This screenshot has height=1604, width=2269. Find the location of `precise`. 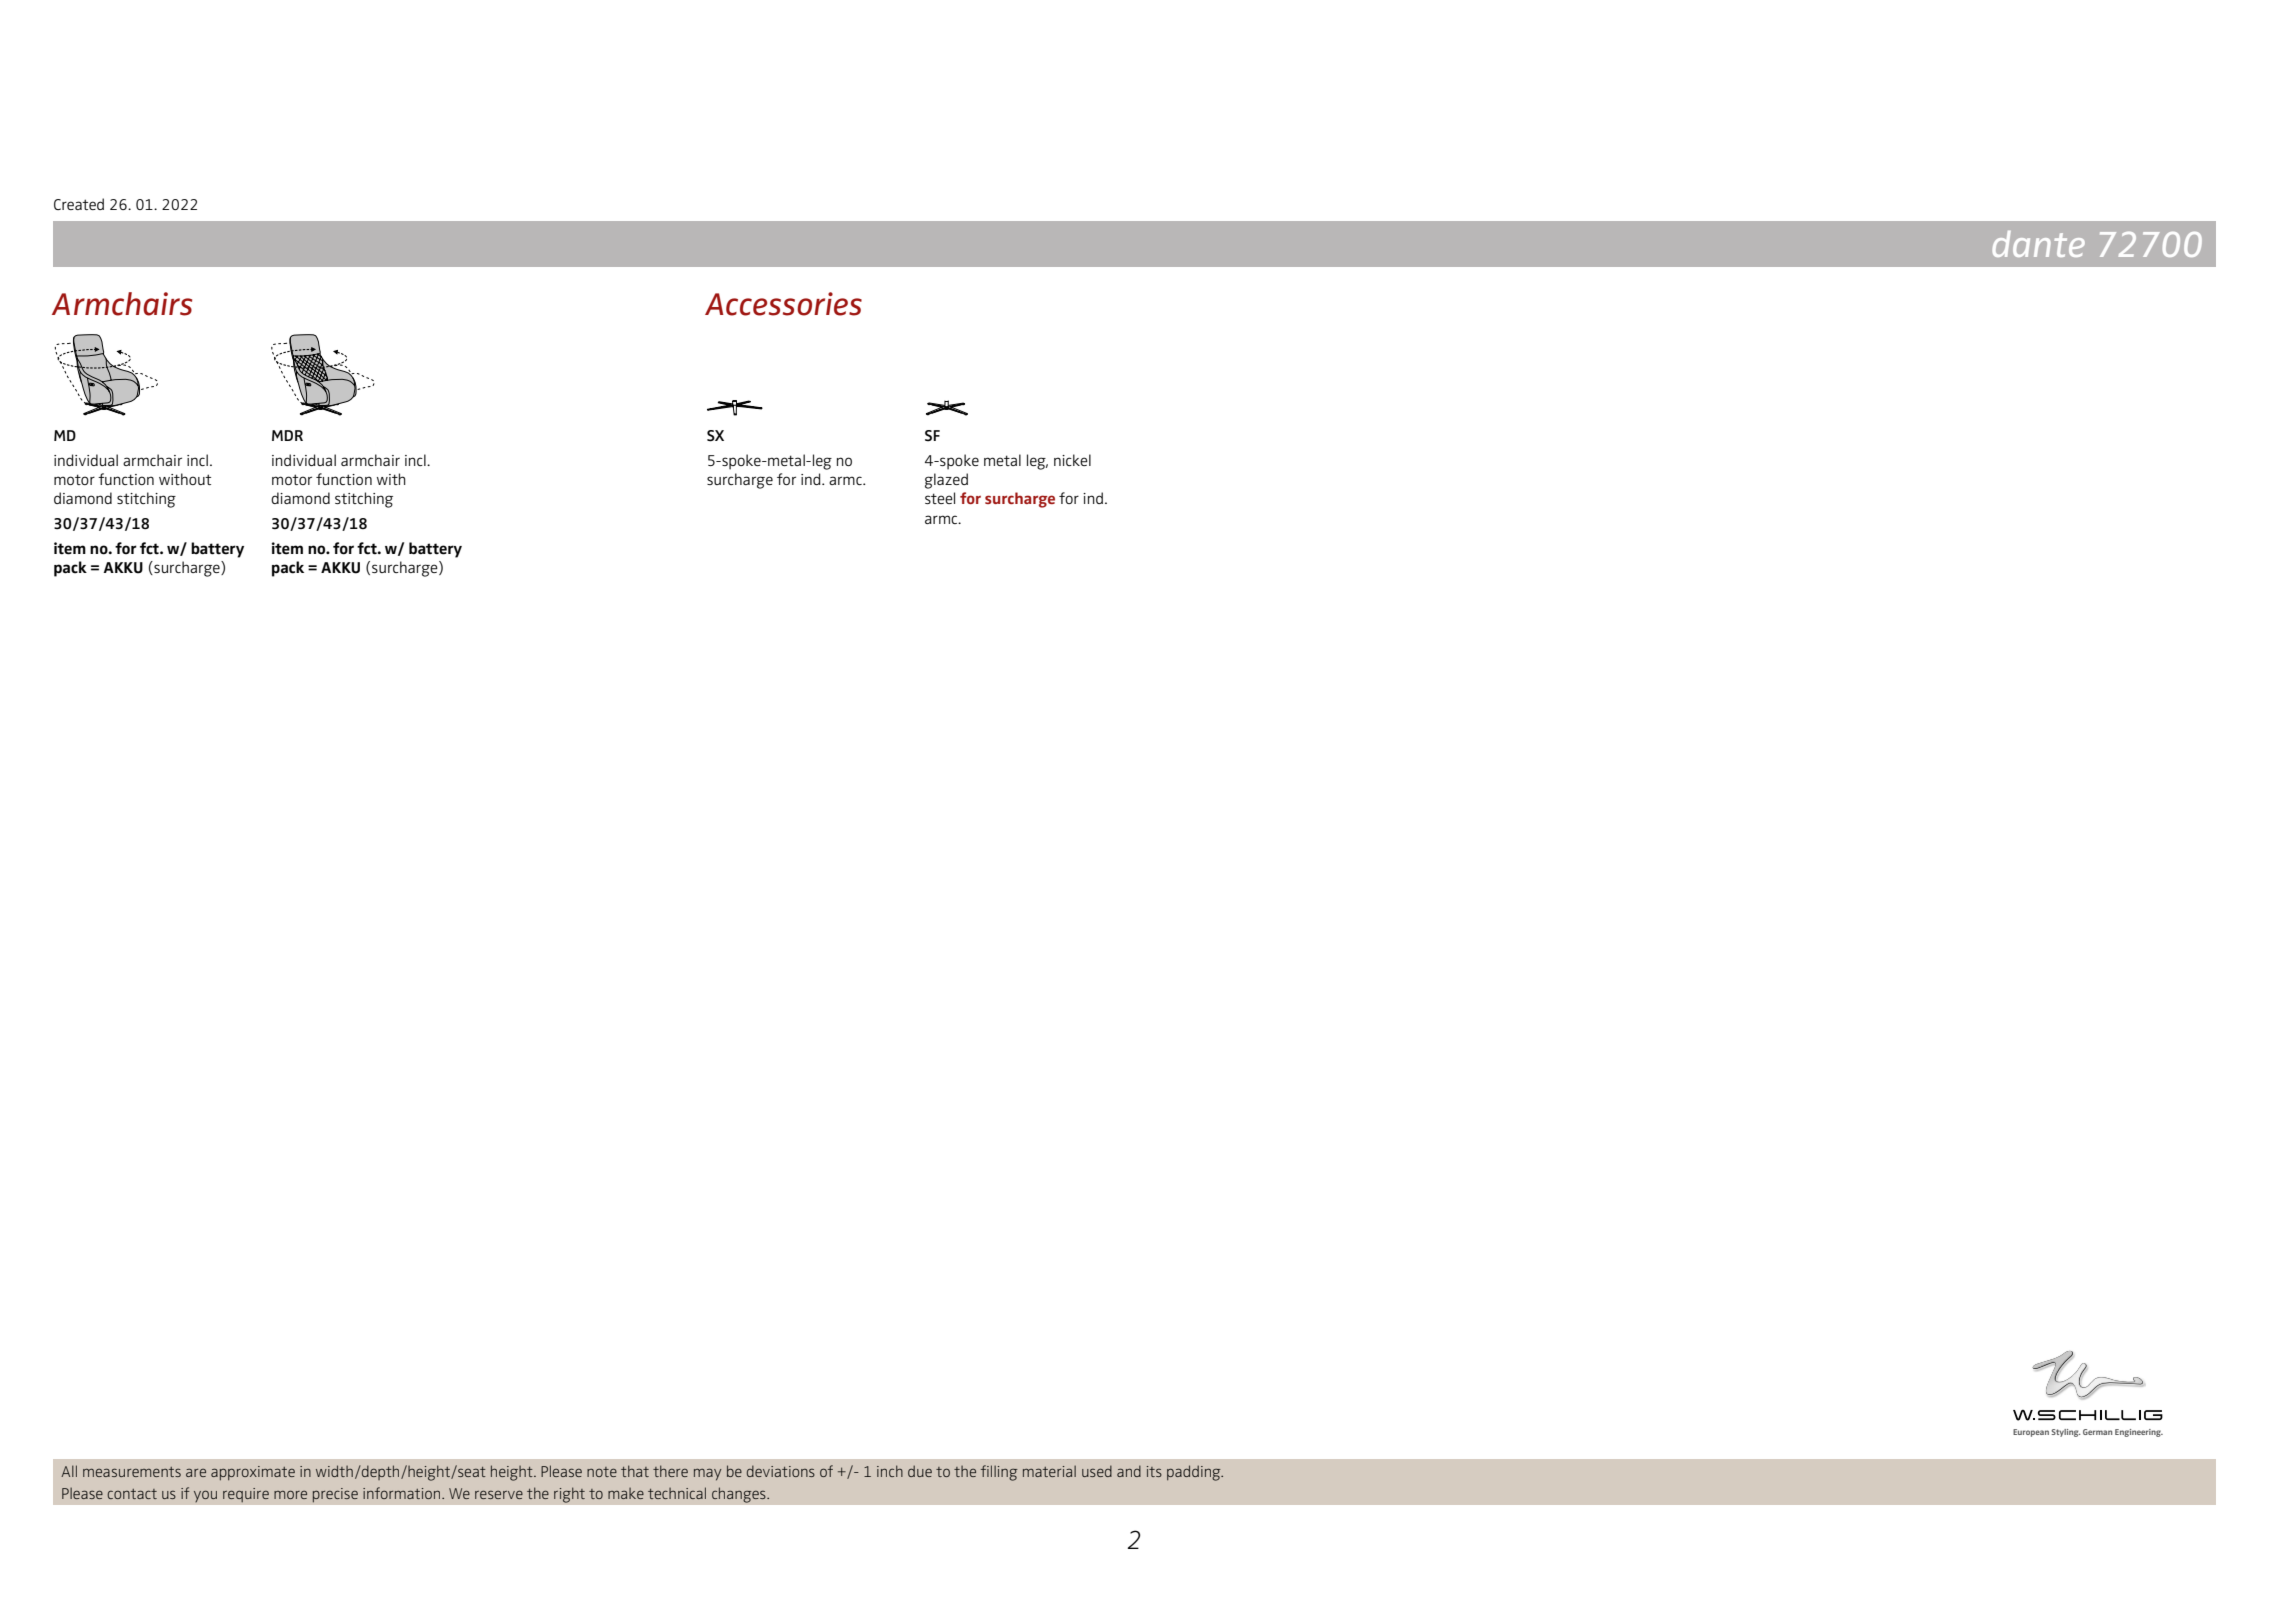

precise is located at coordinates (335, 1495).
